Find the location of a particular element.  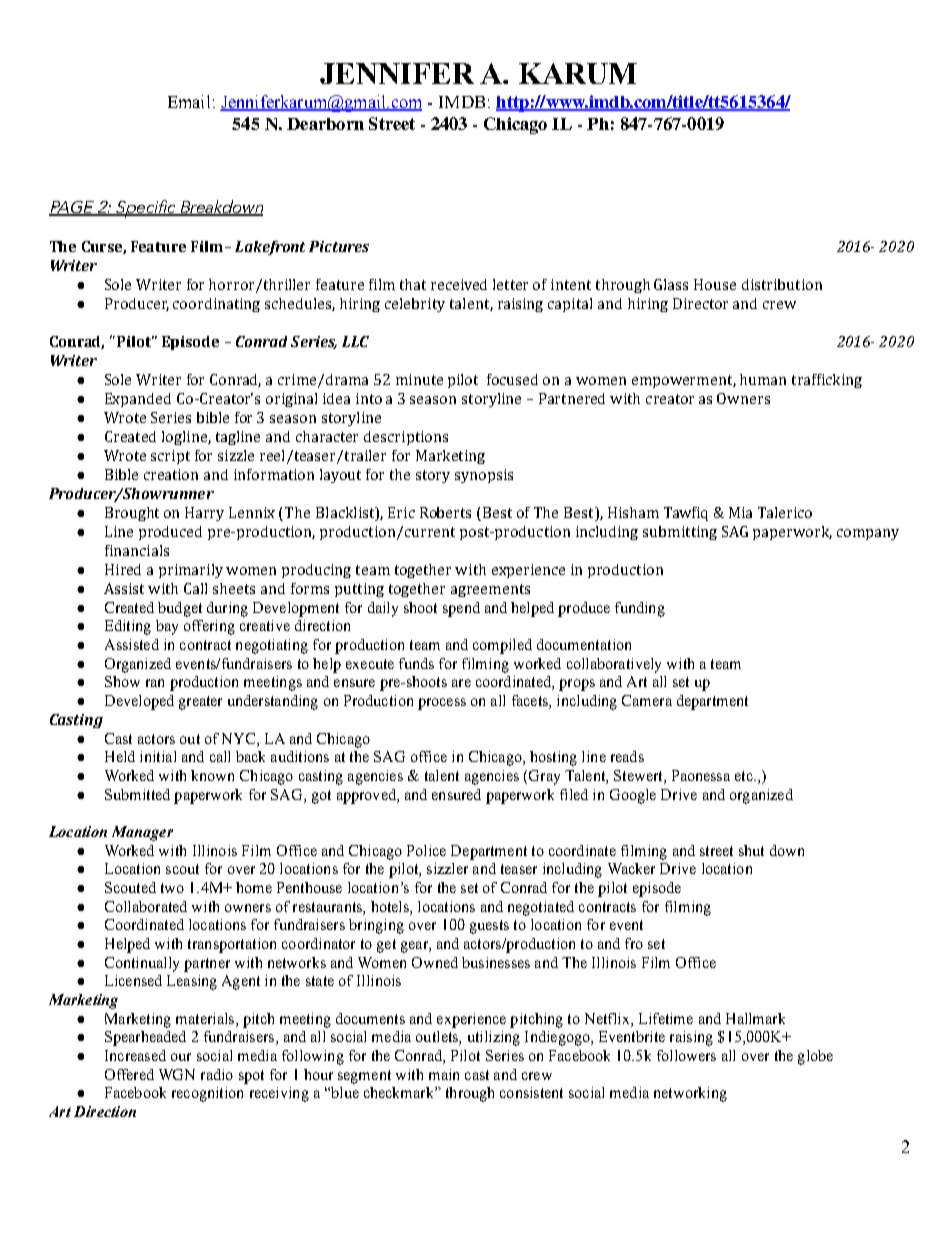

Email is located at coordinates (189, 101).
